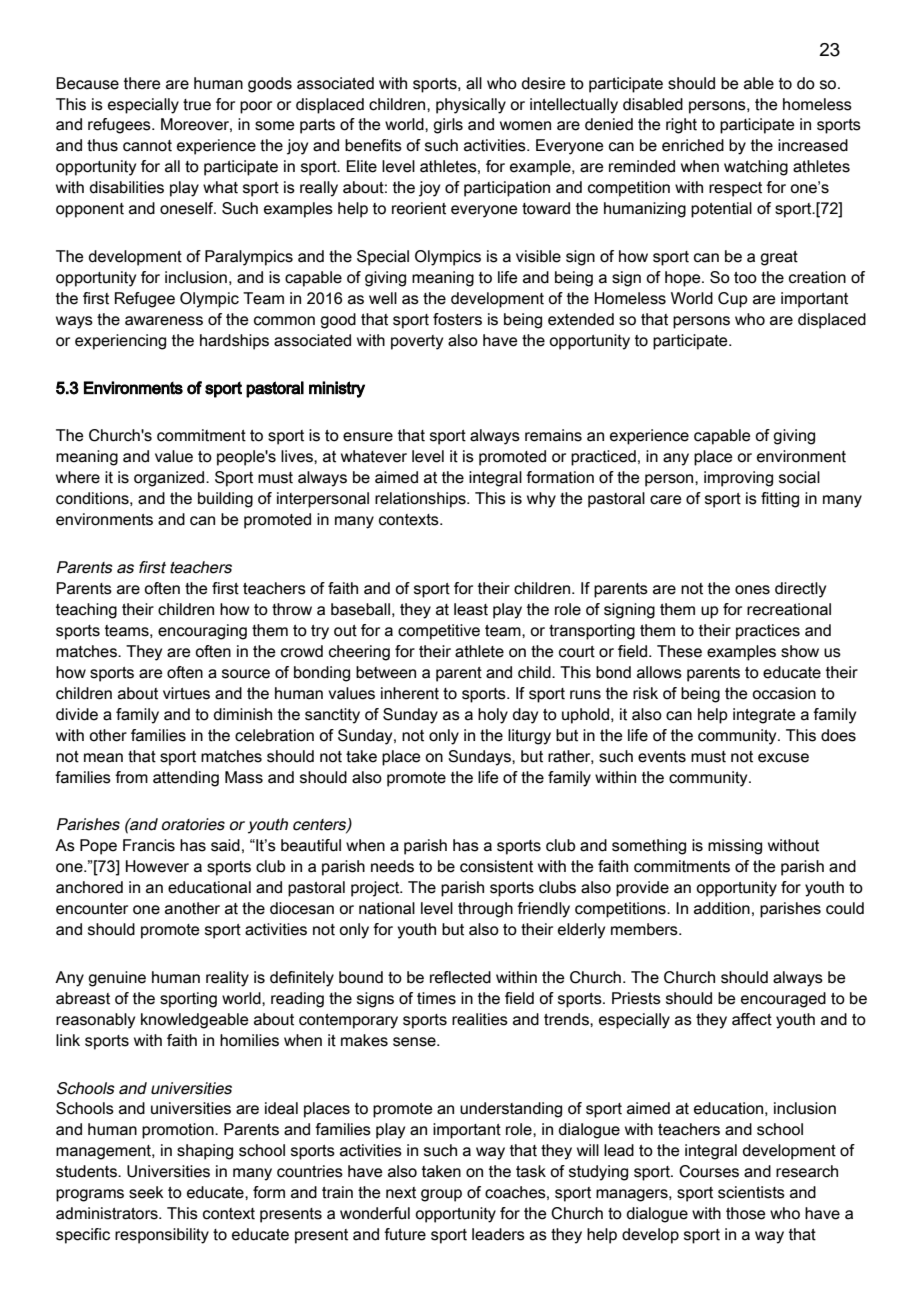 The width and height of the screenshot is (924, 1308). I want to click on true, so click(197, 105).
